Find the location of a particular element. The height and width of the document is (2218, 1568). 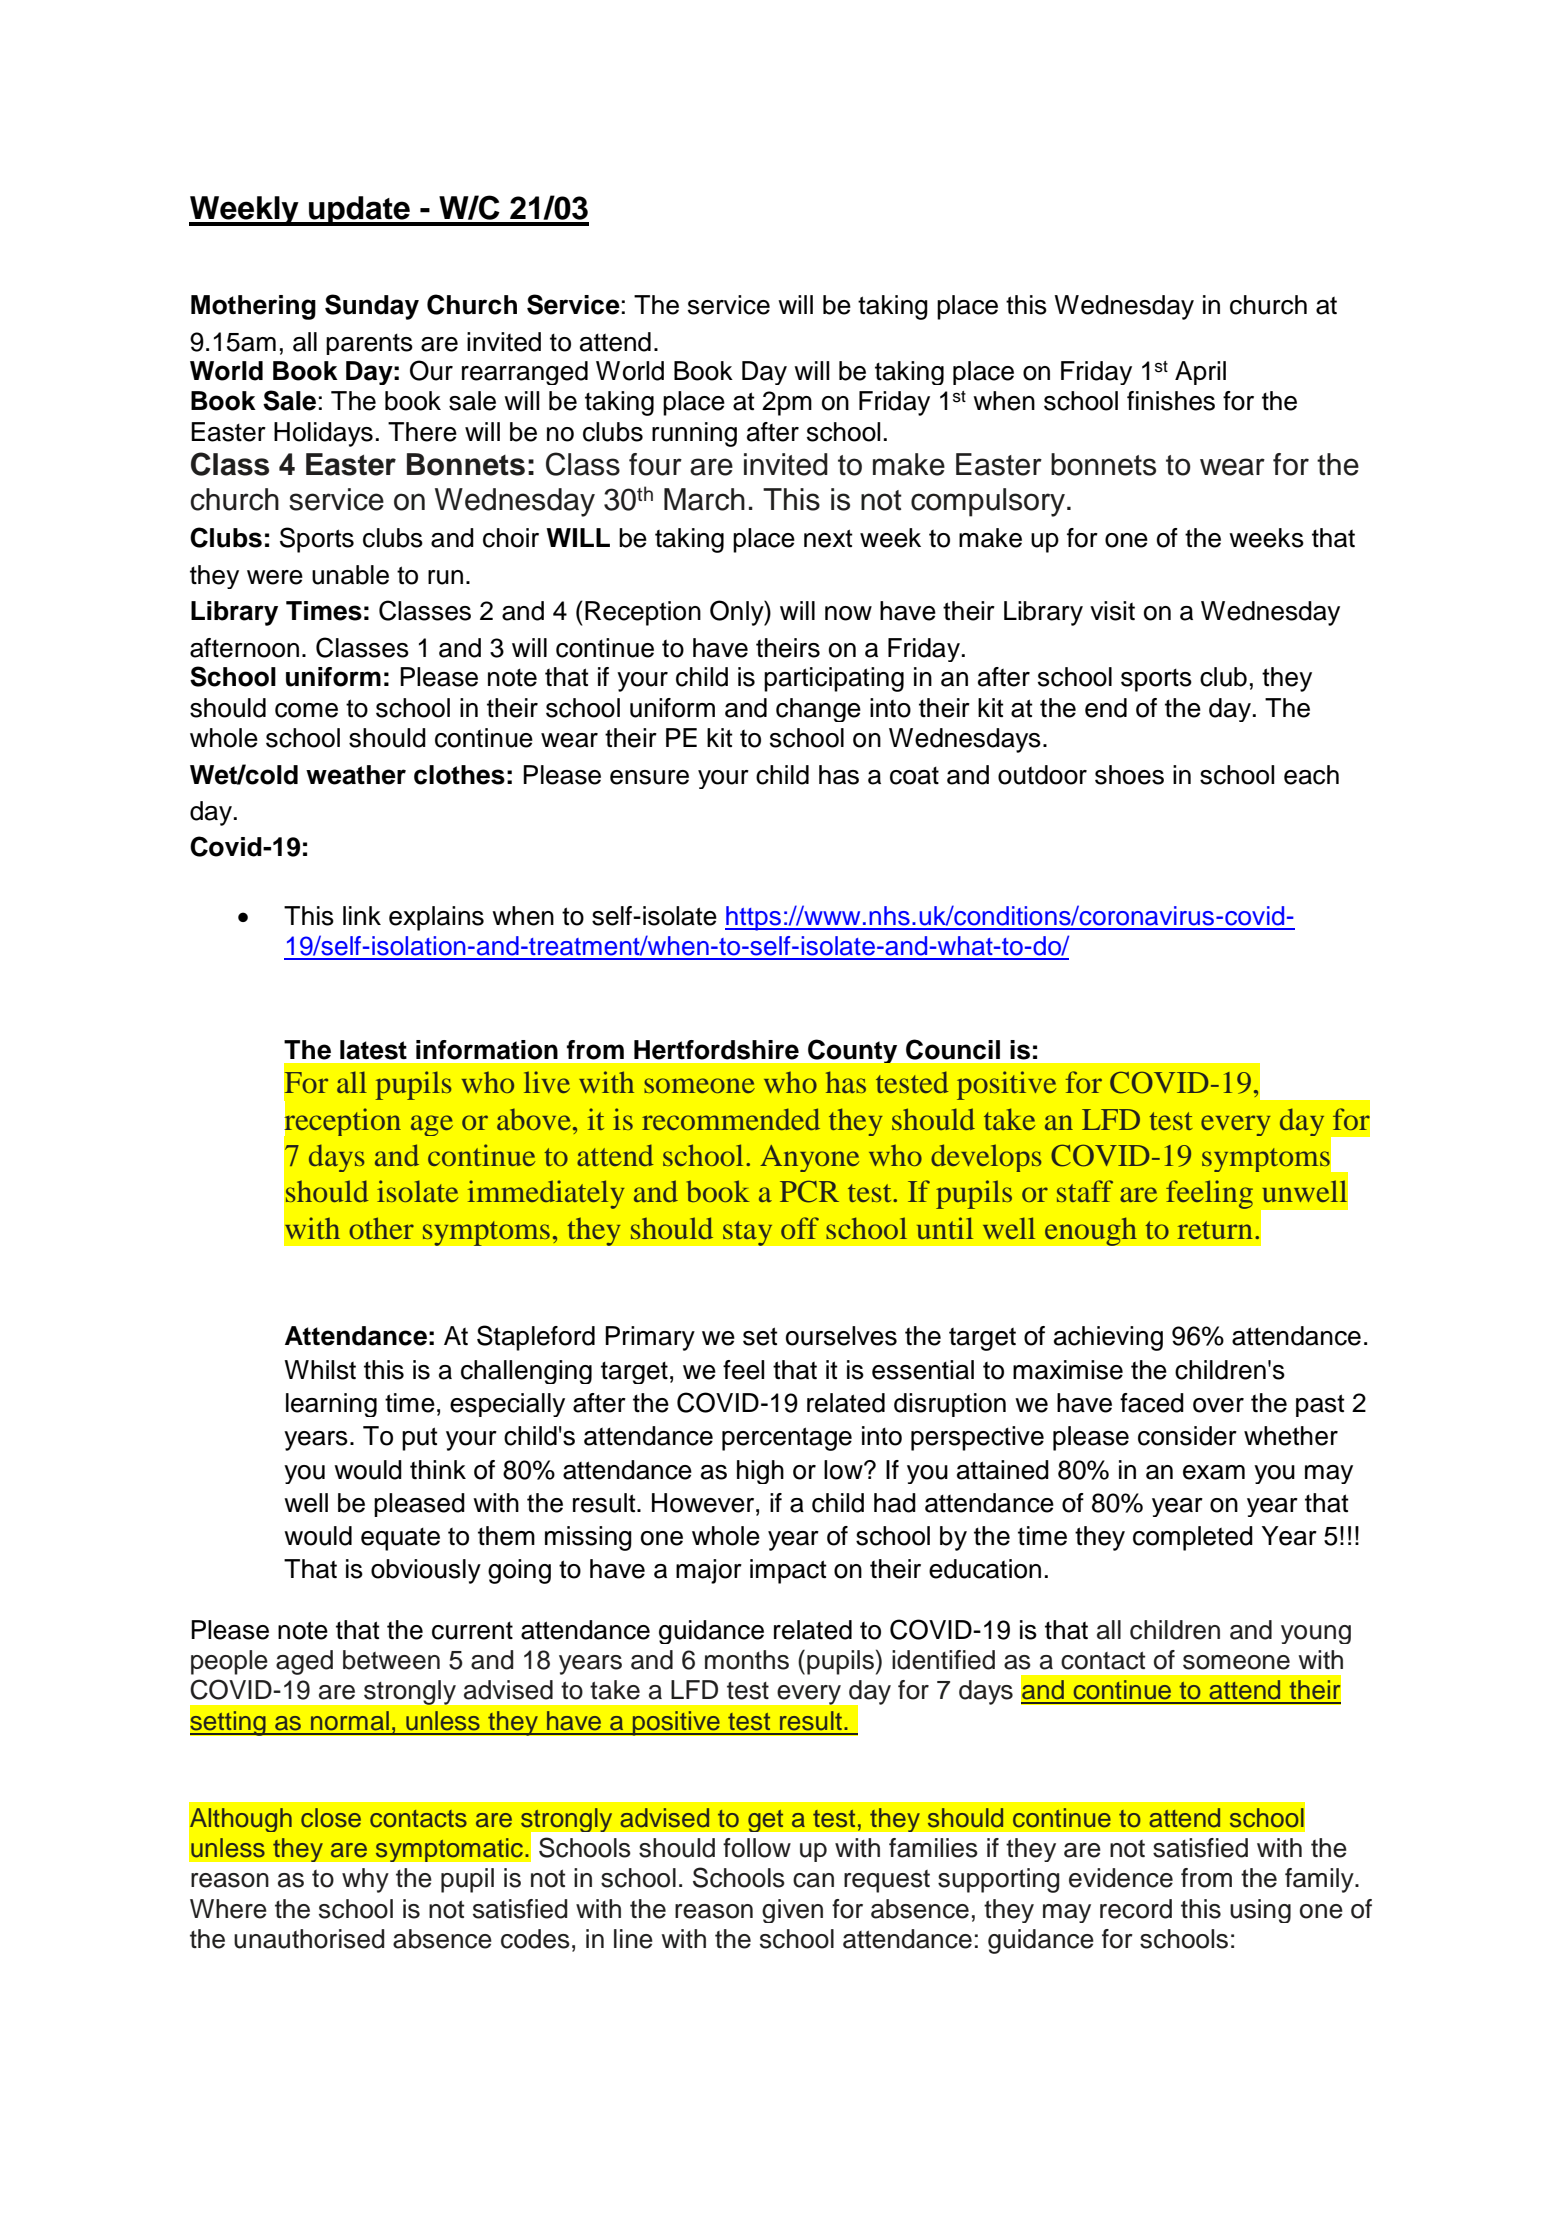

staff is located at coordinates (1085, 1191).
